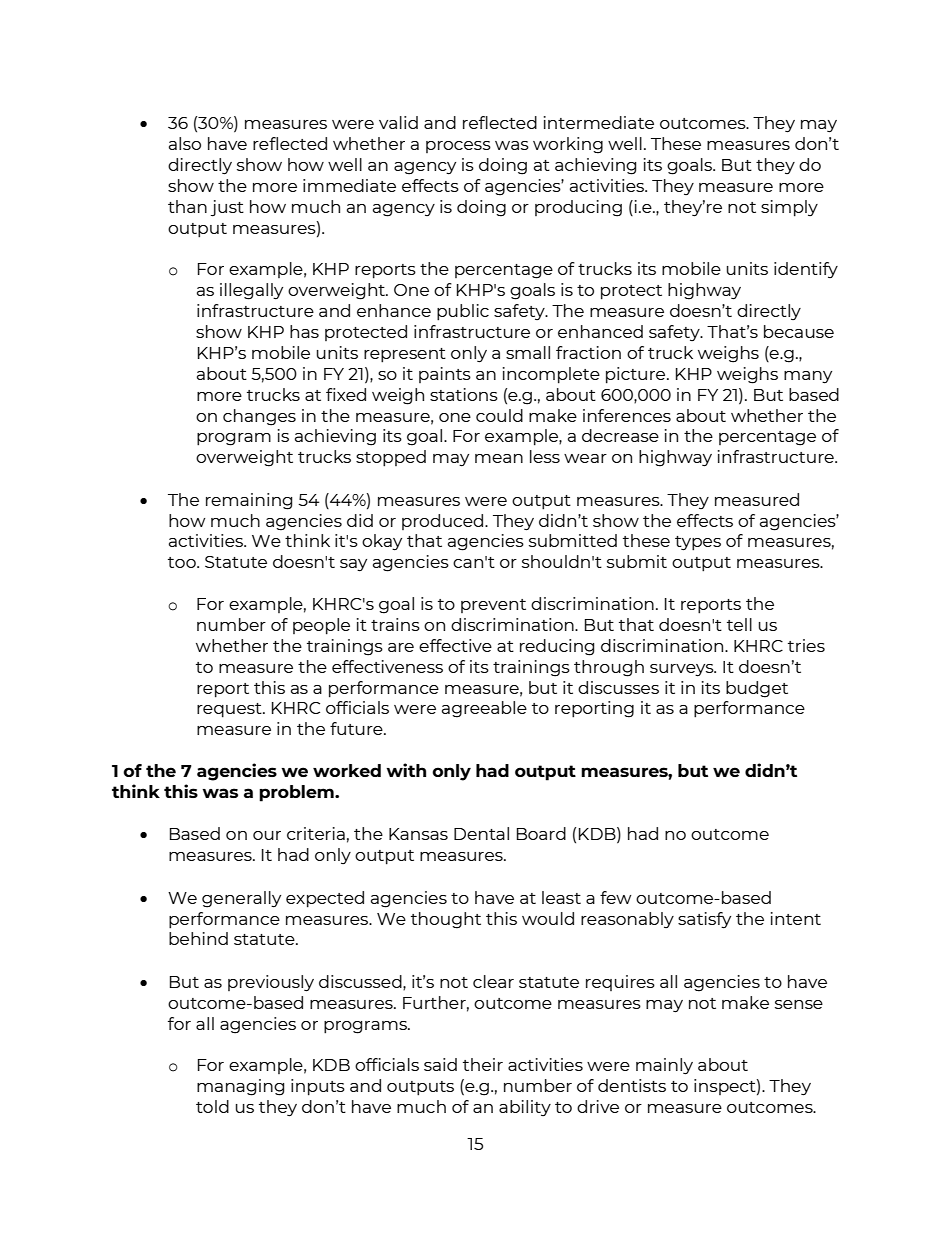 This screenshot has width=952, height=1233. What do you see at coordinates (321, 626) in the screenshot?
I see `people` at bounding box center [321, 626].
